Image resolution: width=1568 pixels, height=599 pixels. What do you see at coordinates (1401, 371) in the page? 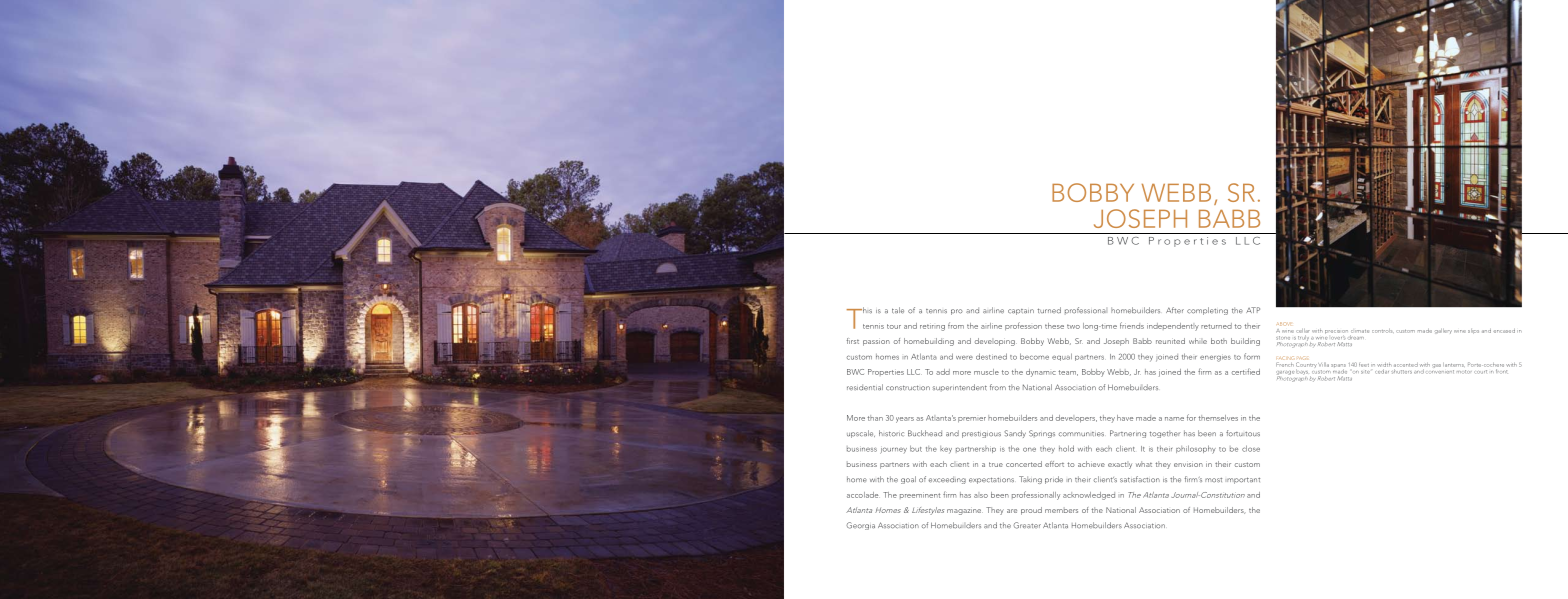
I see `shutters` at bounding box center [1401, 371].
